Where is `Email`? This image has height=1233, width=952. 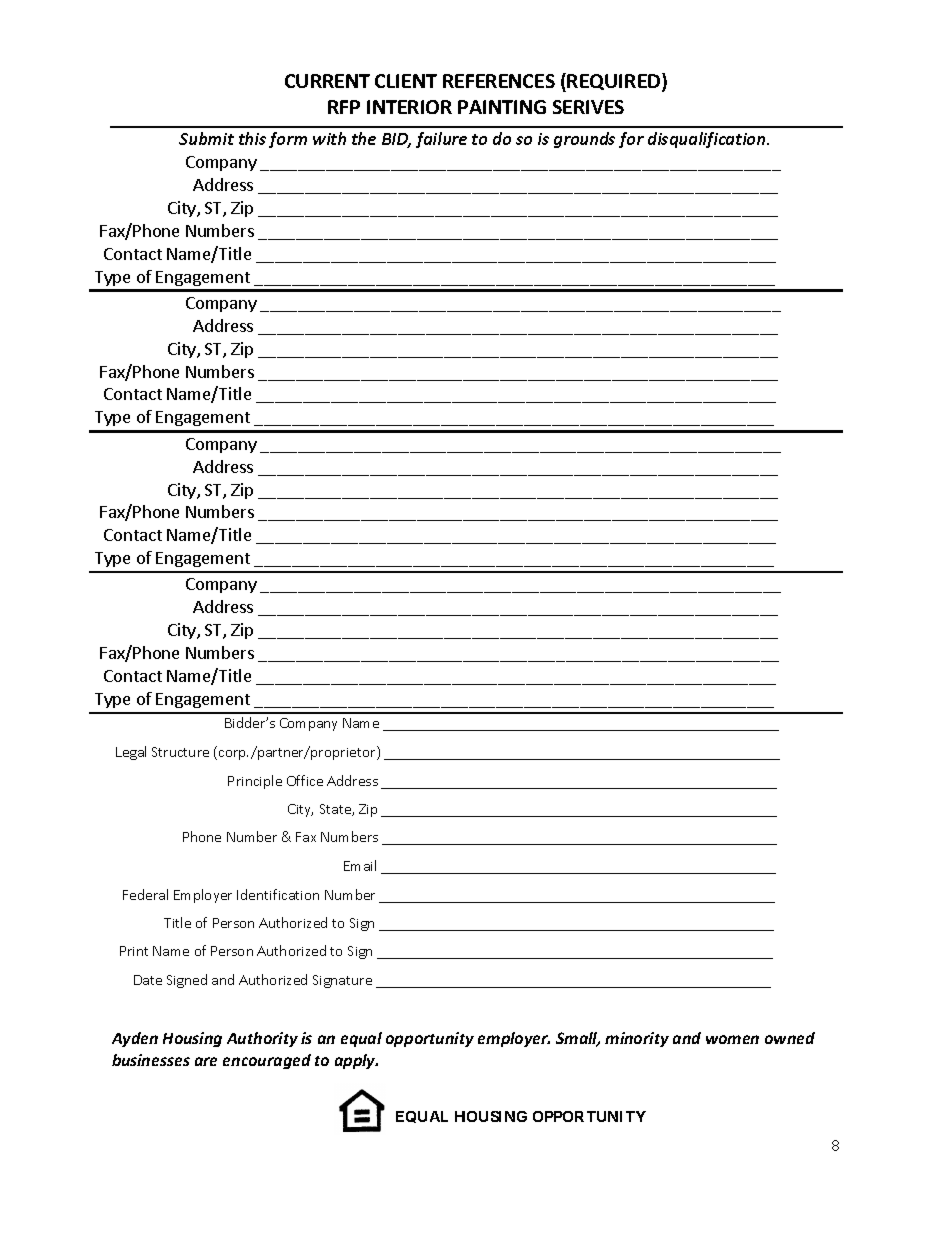 Email is located at coordinates (360, 865).
